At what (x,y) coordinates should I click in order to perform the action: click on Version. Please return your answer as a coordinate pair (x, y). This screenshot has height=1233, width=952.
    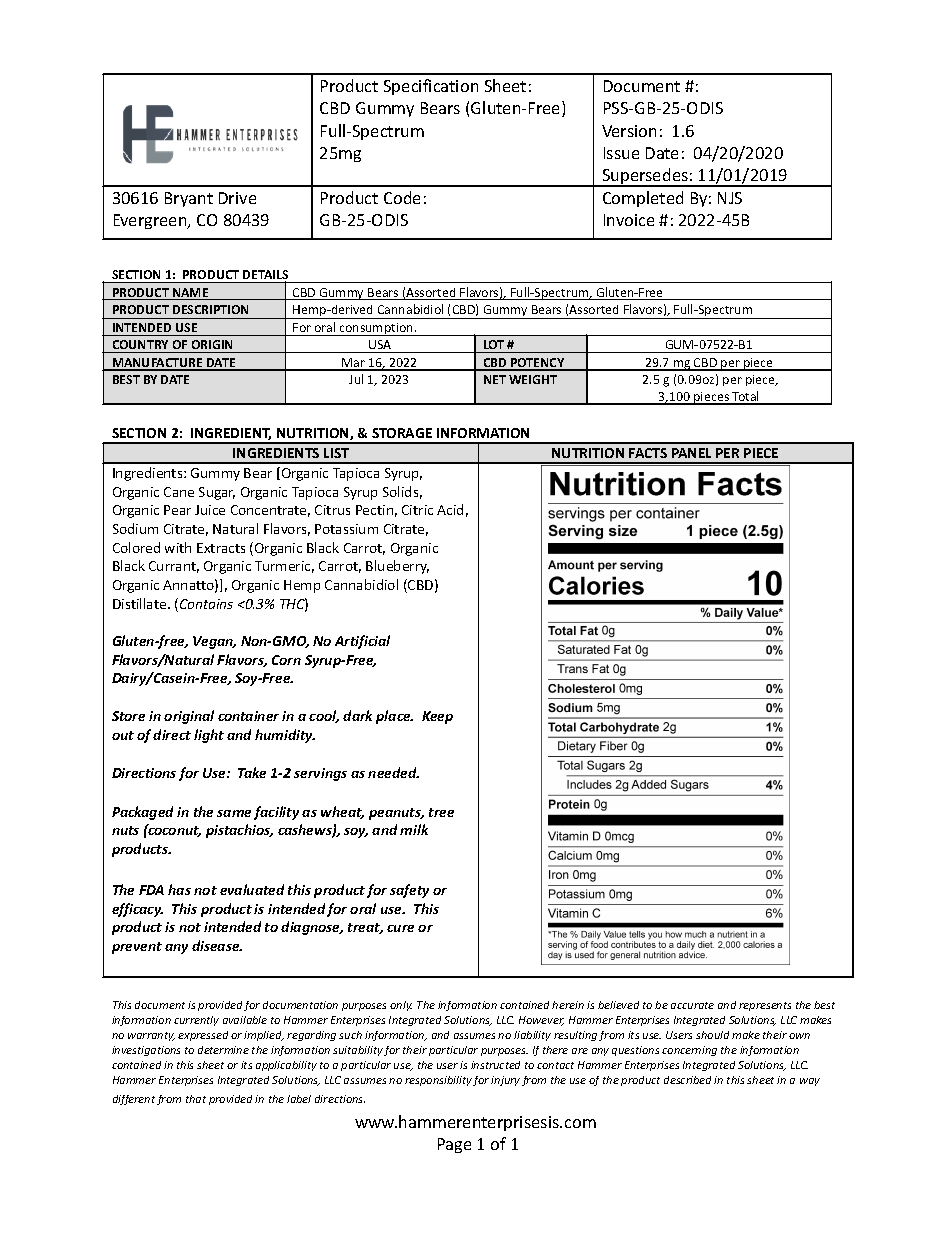
    Looking at the image, I should click on (629, 131).
